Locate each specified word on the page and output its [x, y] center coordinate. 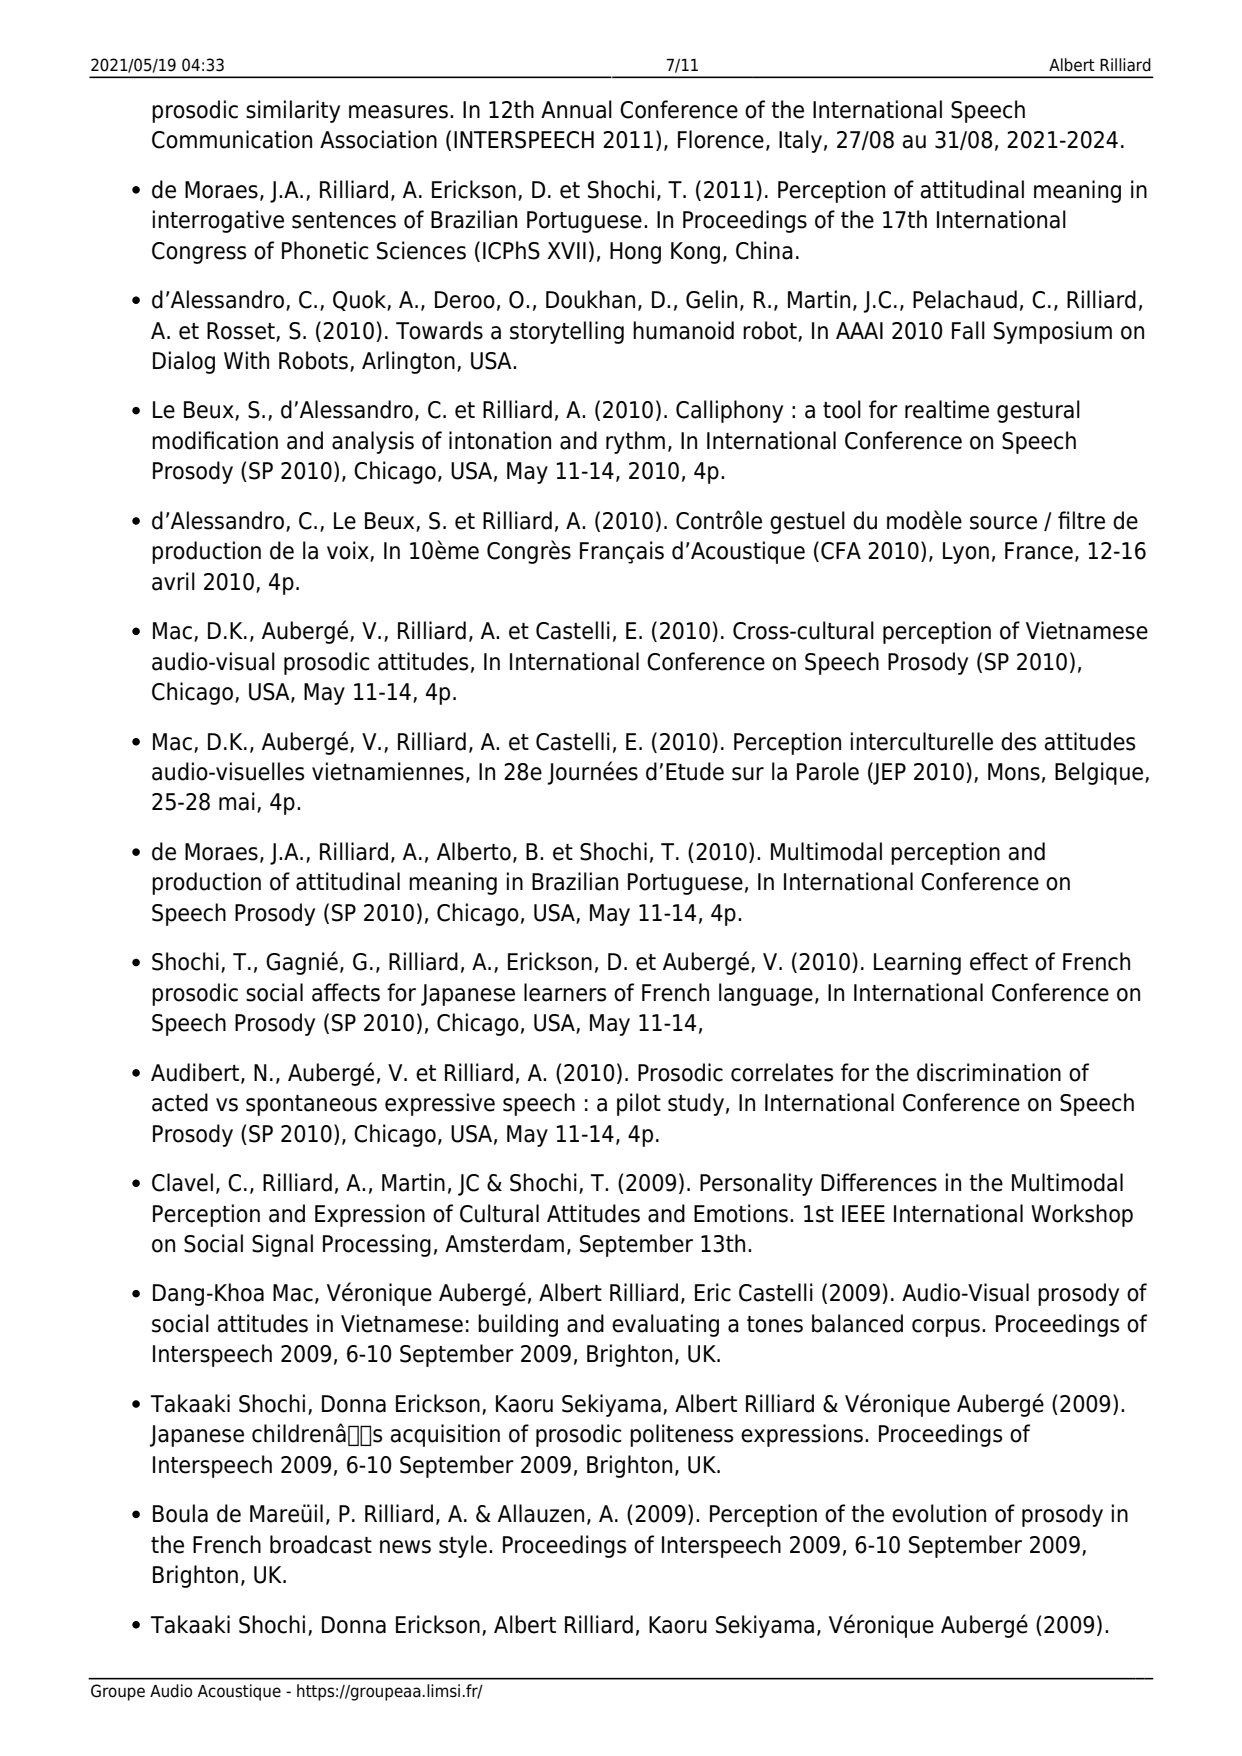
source [1003, 523]
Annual [576, 109]
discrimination [989, 1072]
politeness [681, 1435]
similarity [293, 111]
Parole [828, 771]
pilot [639, 1104]
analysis [373, 442]
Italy [800, 141]
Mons [1014, 772]
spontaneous [311, 1105]
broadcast [321, 1544]
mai [237, 801]
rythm [635, 442]
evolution [939, 1513]
